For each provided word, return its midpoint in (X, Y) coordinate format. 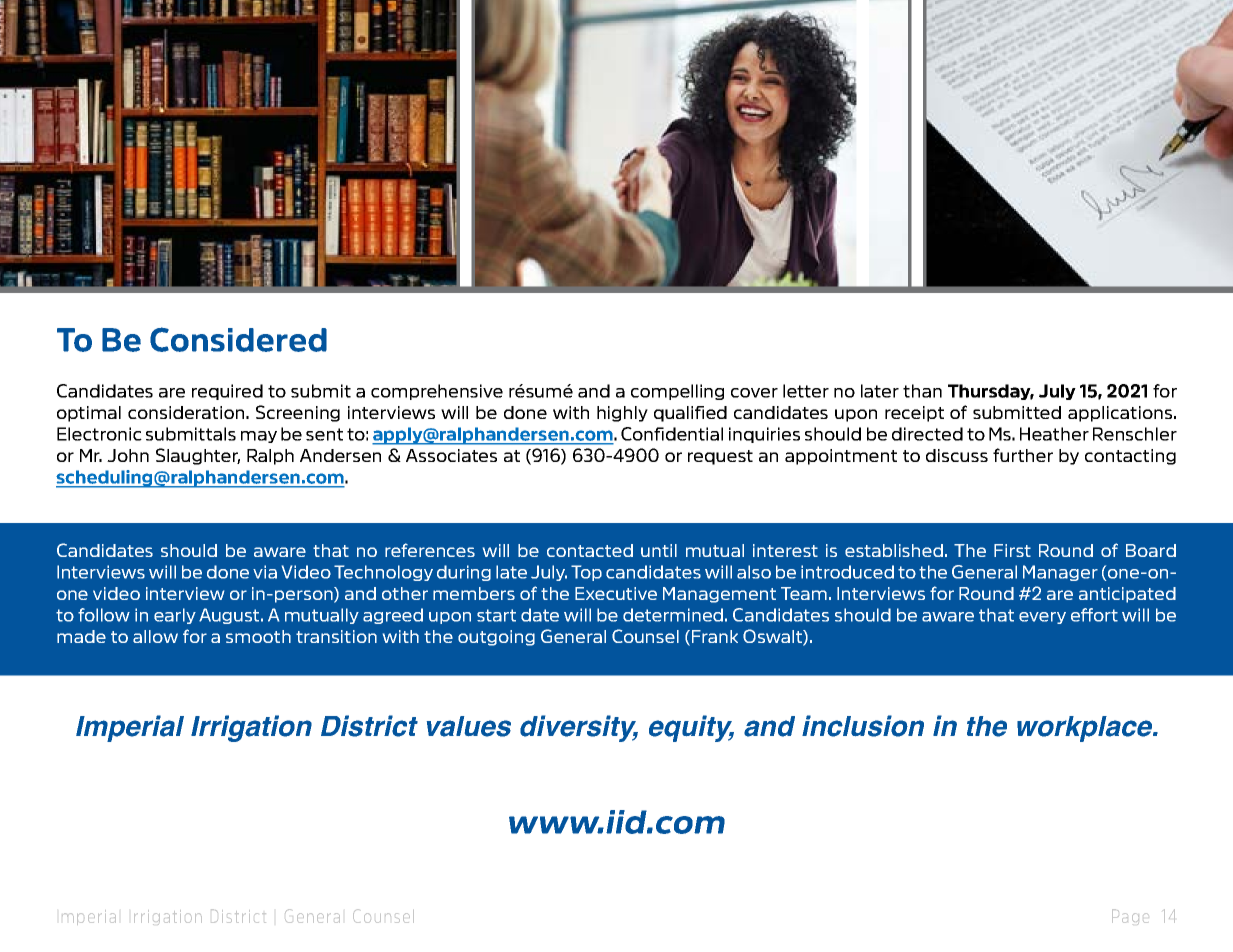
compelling (677, 392)
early (175, 616)
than (922, 391)
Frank (715, 636)
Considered (238, 339)
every (1042, 618)
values (469, 726)
